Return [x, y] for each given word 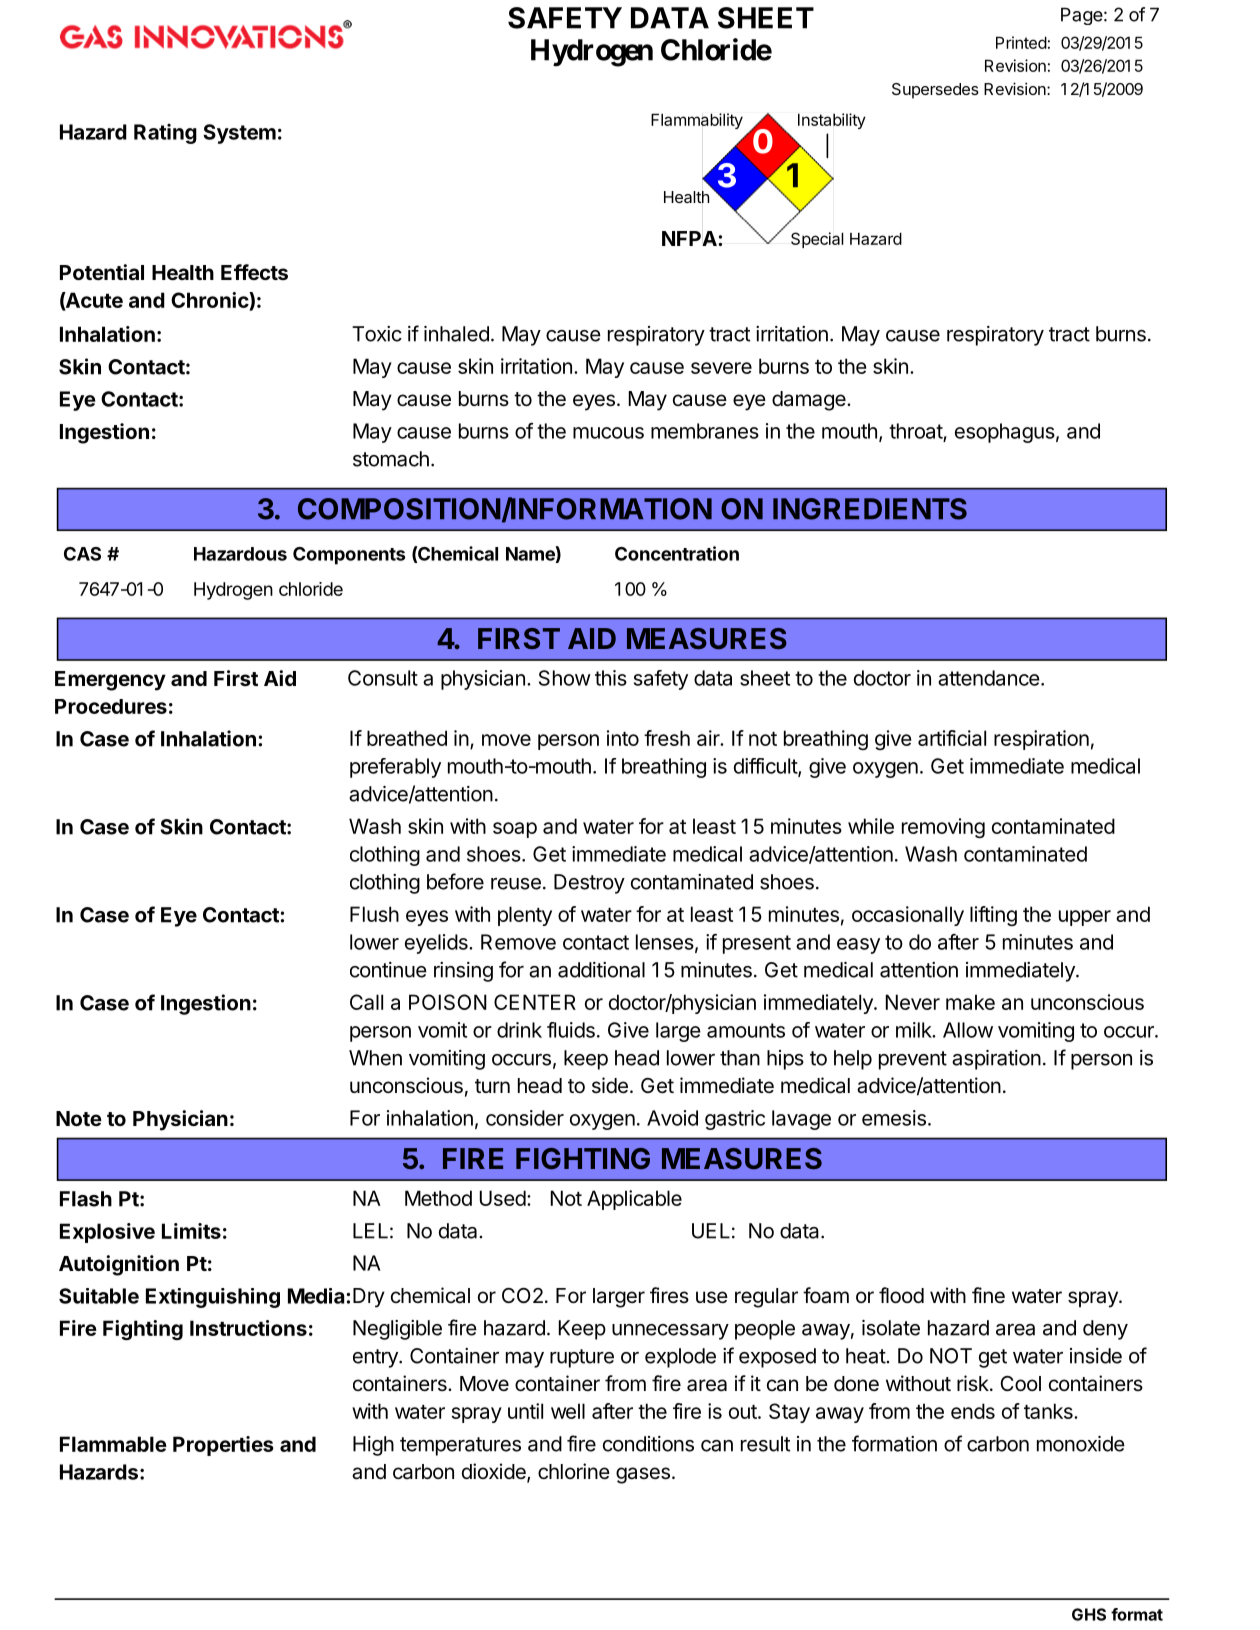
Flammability [697, 121]
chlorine [574, 1471]
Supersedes [935, 91]
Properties [223, 1446]
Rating [165, 134]
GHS [1089, 1614]
